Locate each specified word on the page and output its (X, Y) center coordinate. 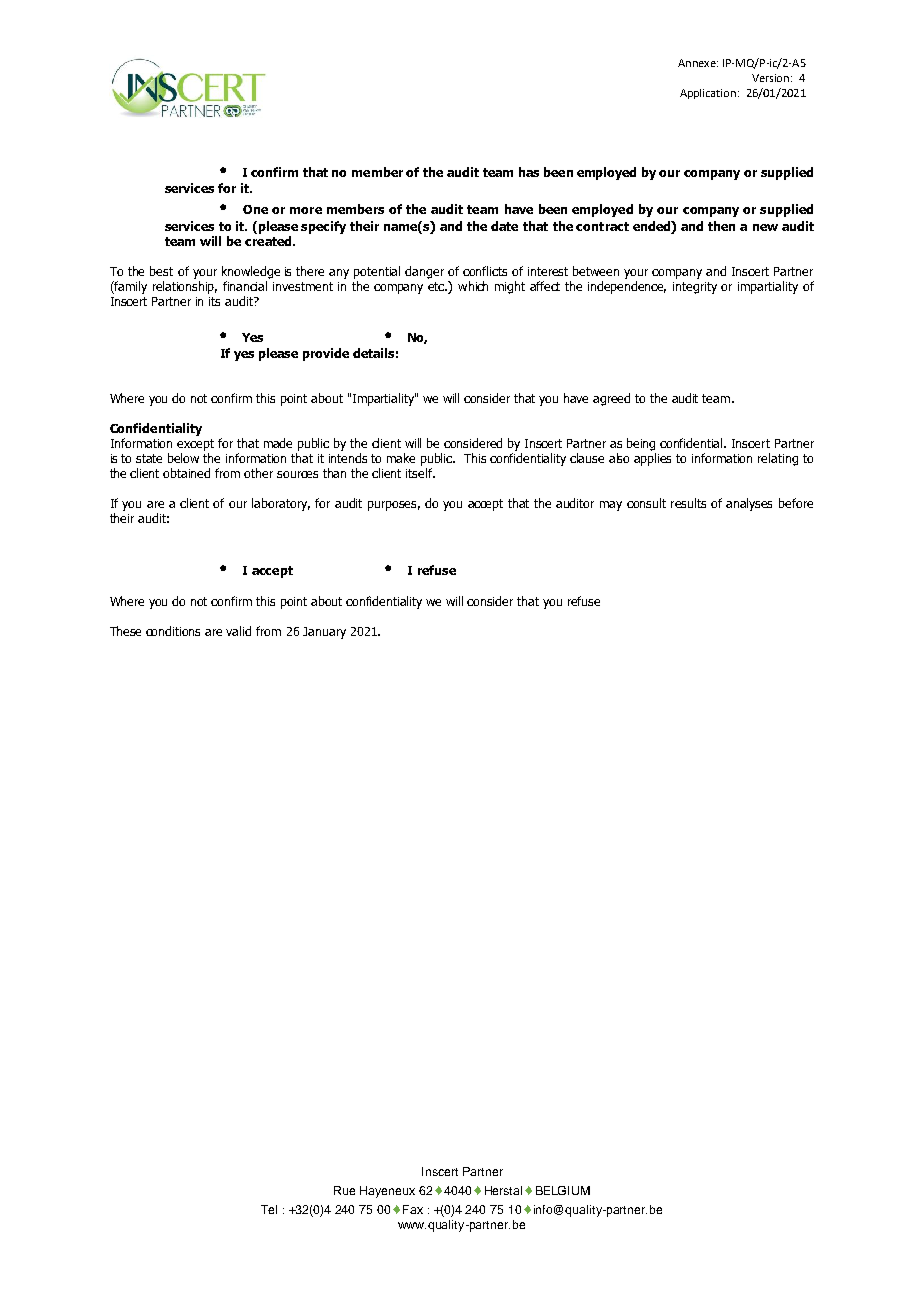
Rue (344, 1190)
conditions (173, 631)
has (529, 172)
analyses (749, 504)
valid (238, 631)
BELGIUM (563, 1190)
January (324, 633)
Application (708, 94)
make (401, 458)
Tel (269, 1209)
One (255, 209)
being (641, 444)
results (688, 503)
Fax (413, 1209)
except (195, 445)
